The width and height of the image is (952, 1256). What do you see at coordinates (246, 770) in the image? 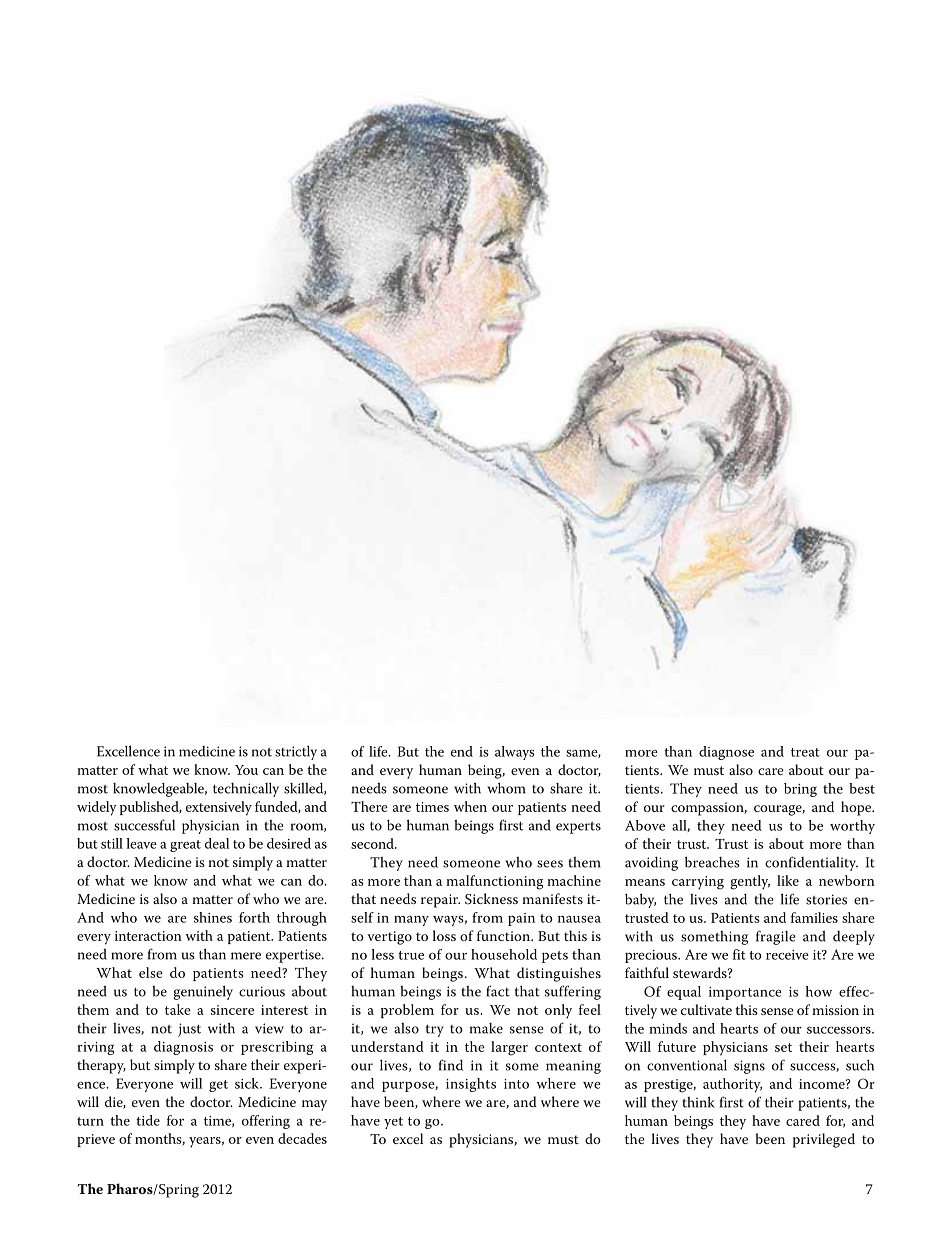
I see `You` at bounding box center [246, 770].
